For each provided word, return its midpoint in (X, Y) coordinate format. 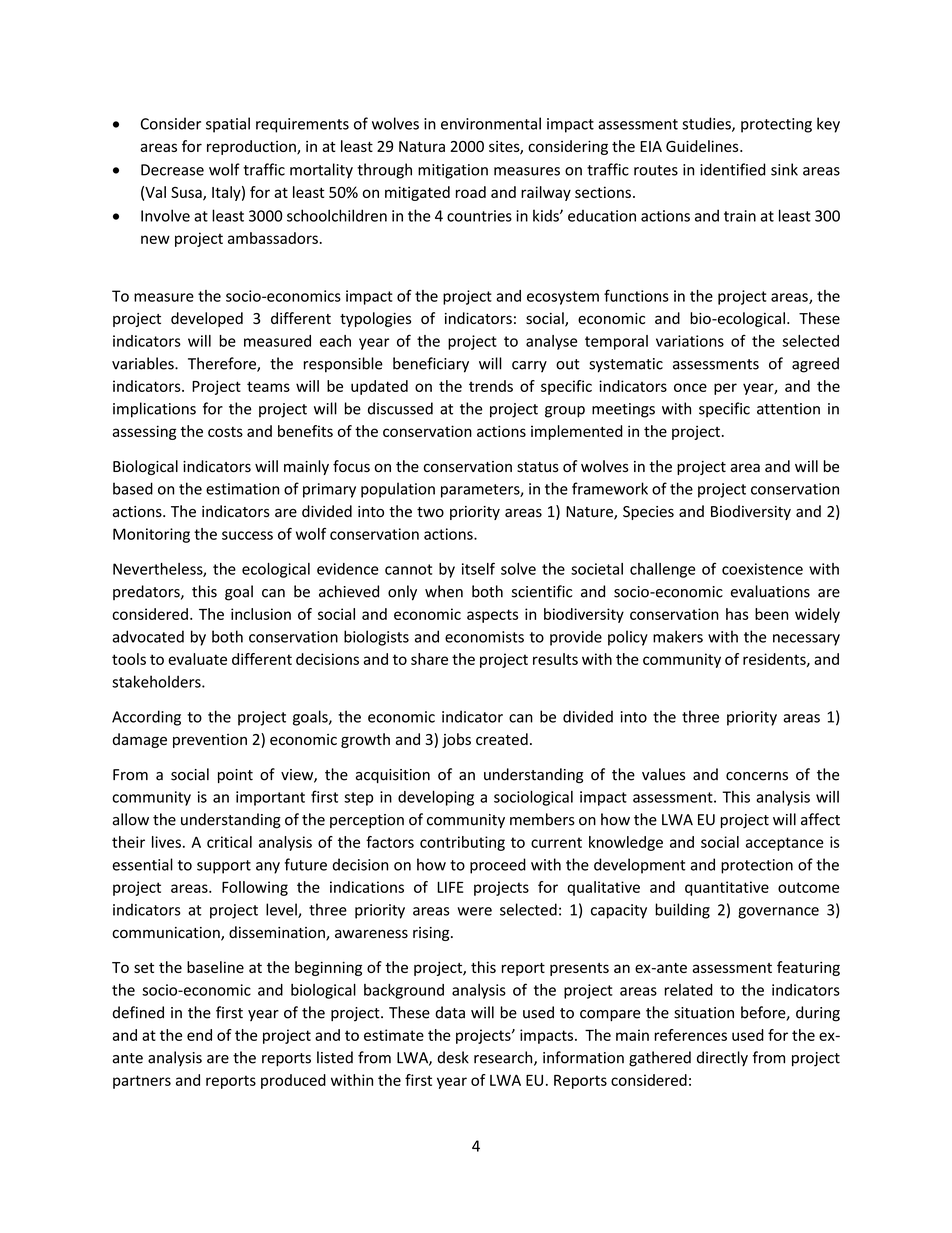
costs (225, 432)
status (538, 467)
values (663, 774)
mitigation (453, 171)
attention (788, 409)
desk (453, 1057)
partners (142, 1082)
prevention (210, 741)
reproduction (252, 147)
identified (733, 169)
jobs (456, 740)
